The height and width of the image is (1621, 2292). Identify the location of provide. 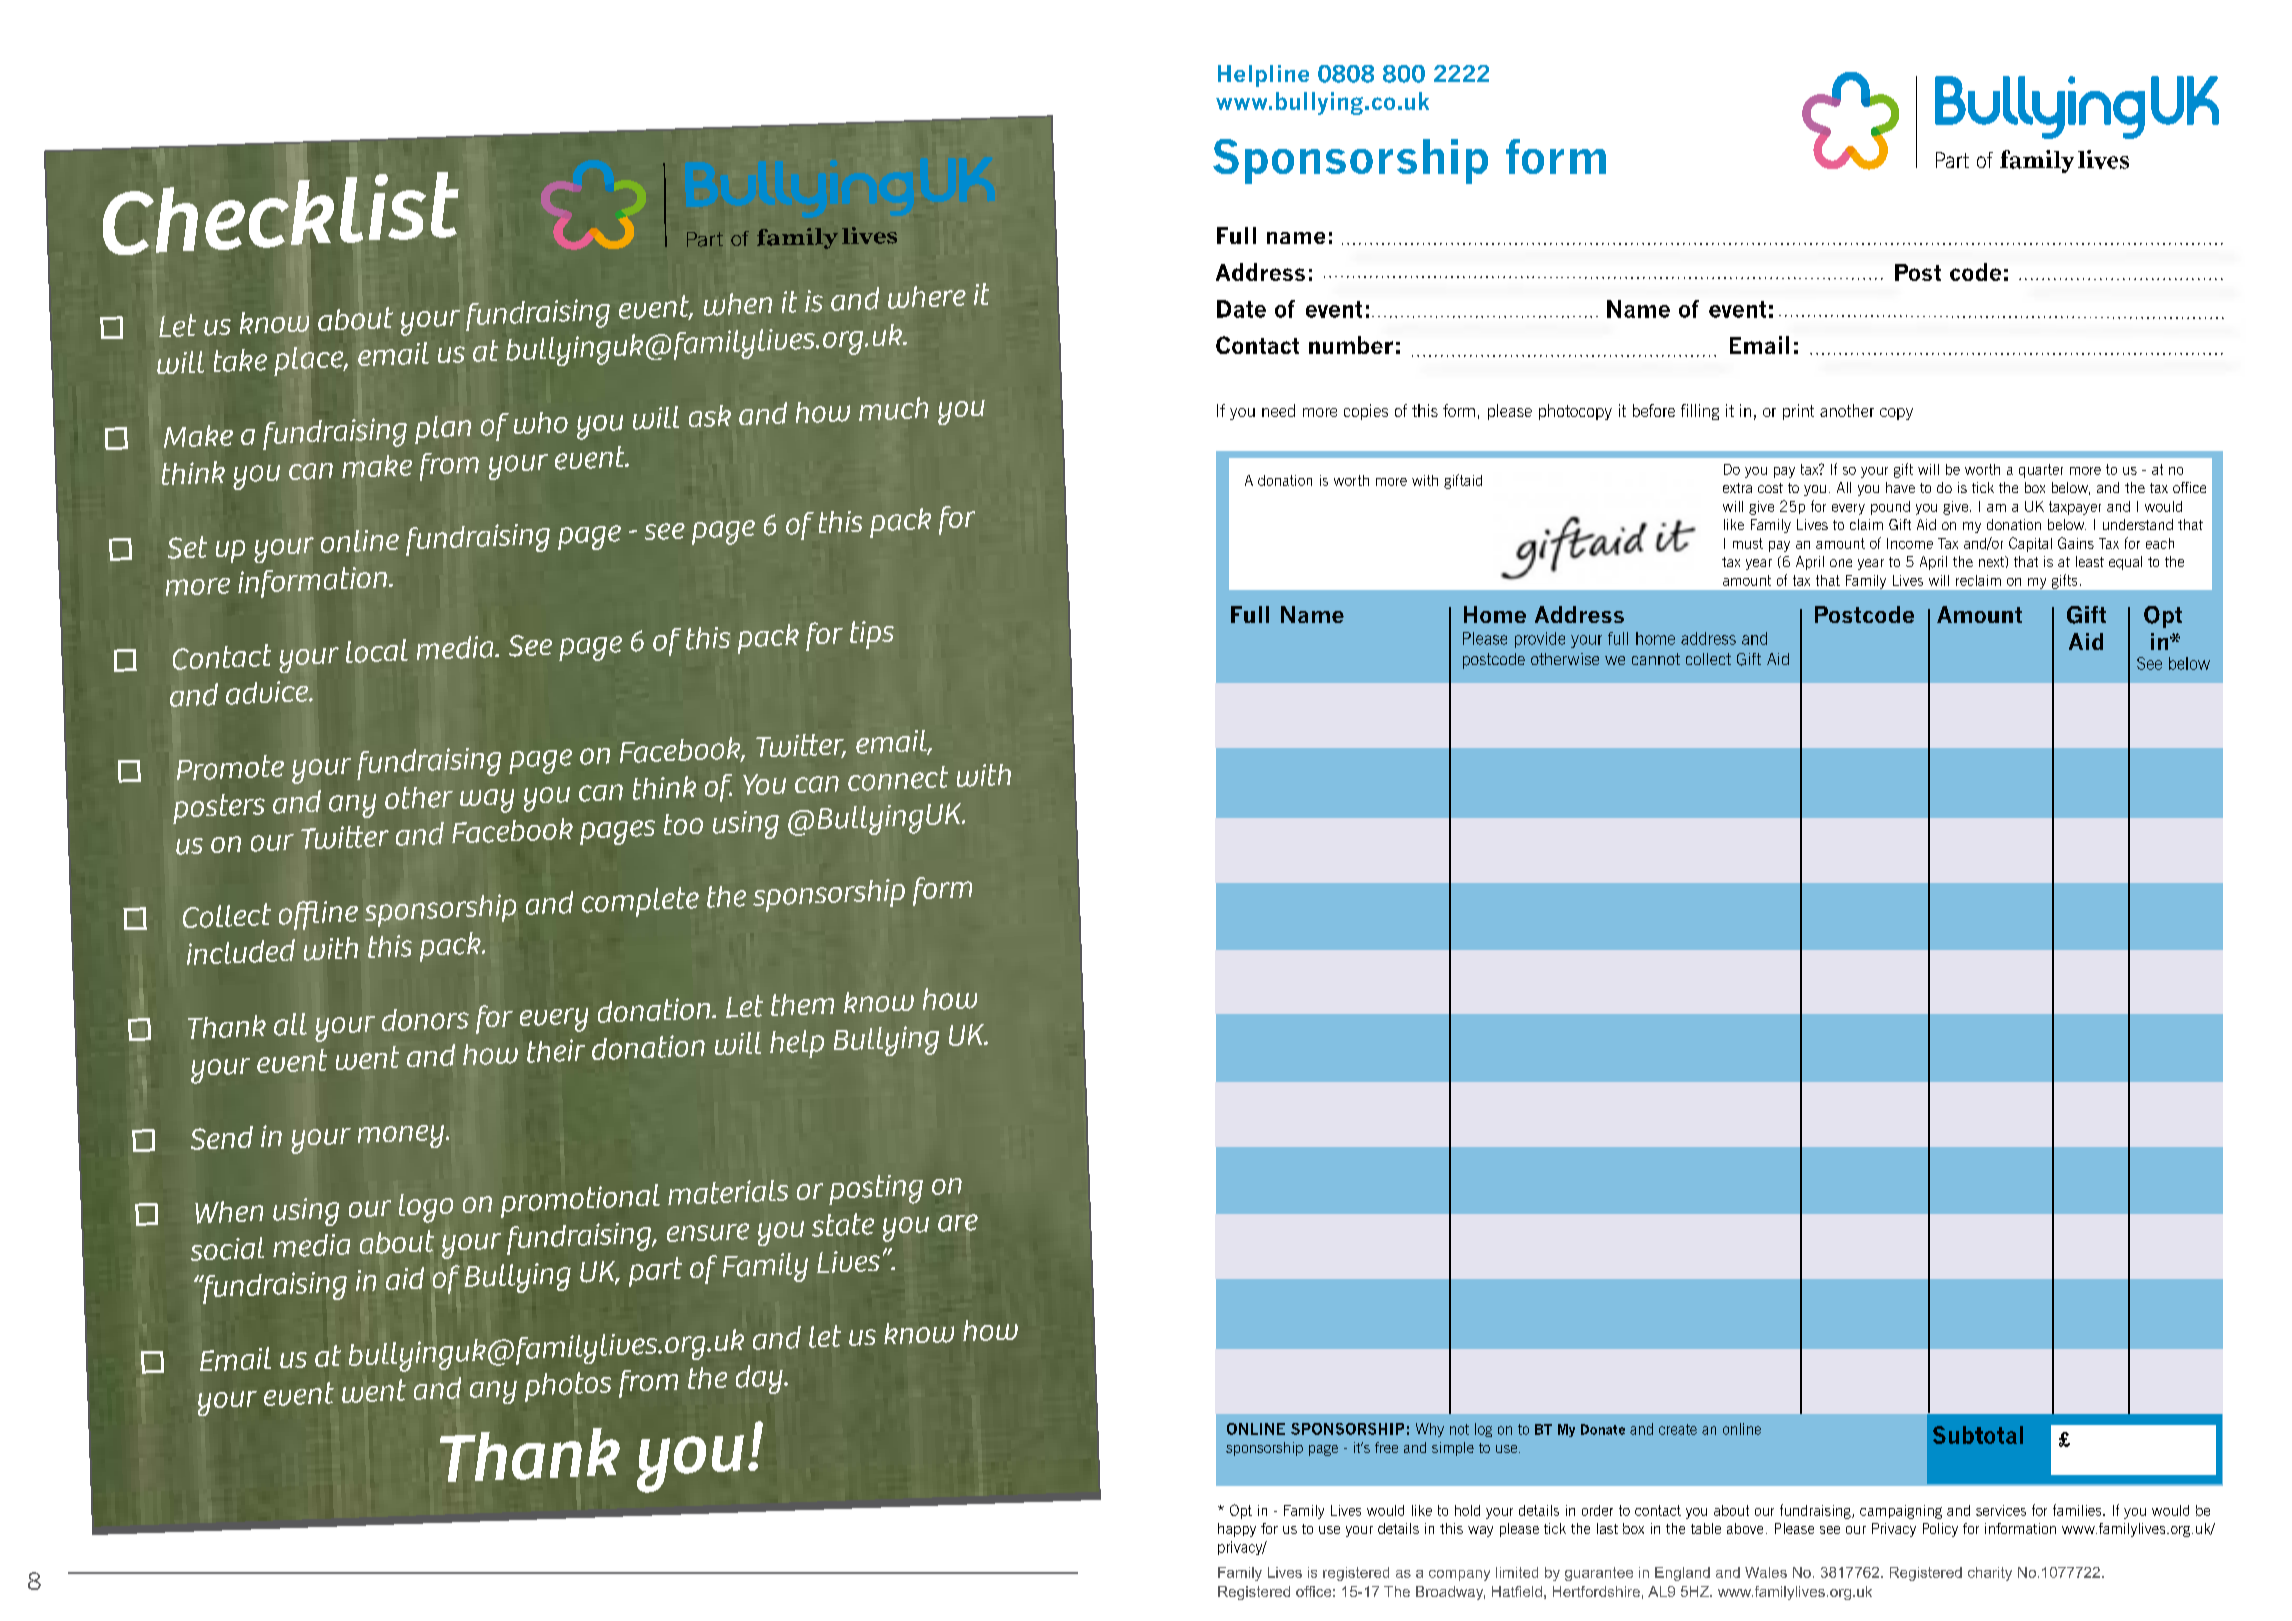
(1540, 640).
